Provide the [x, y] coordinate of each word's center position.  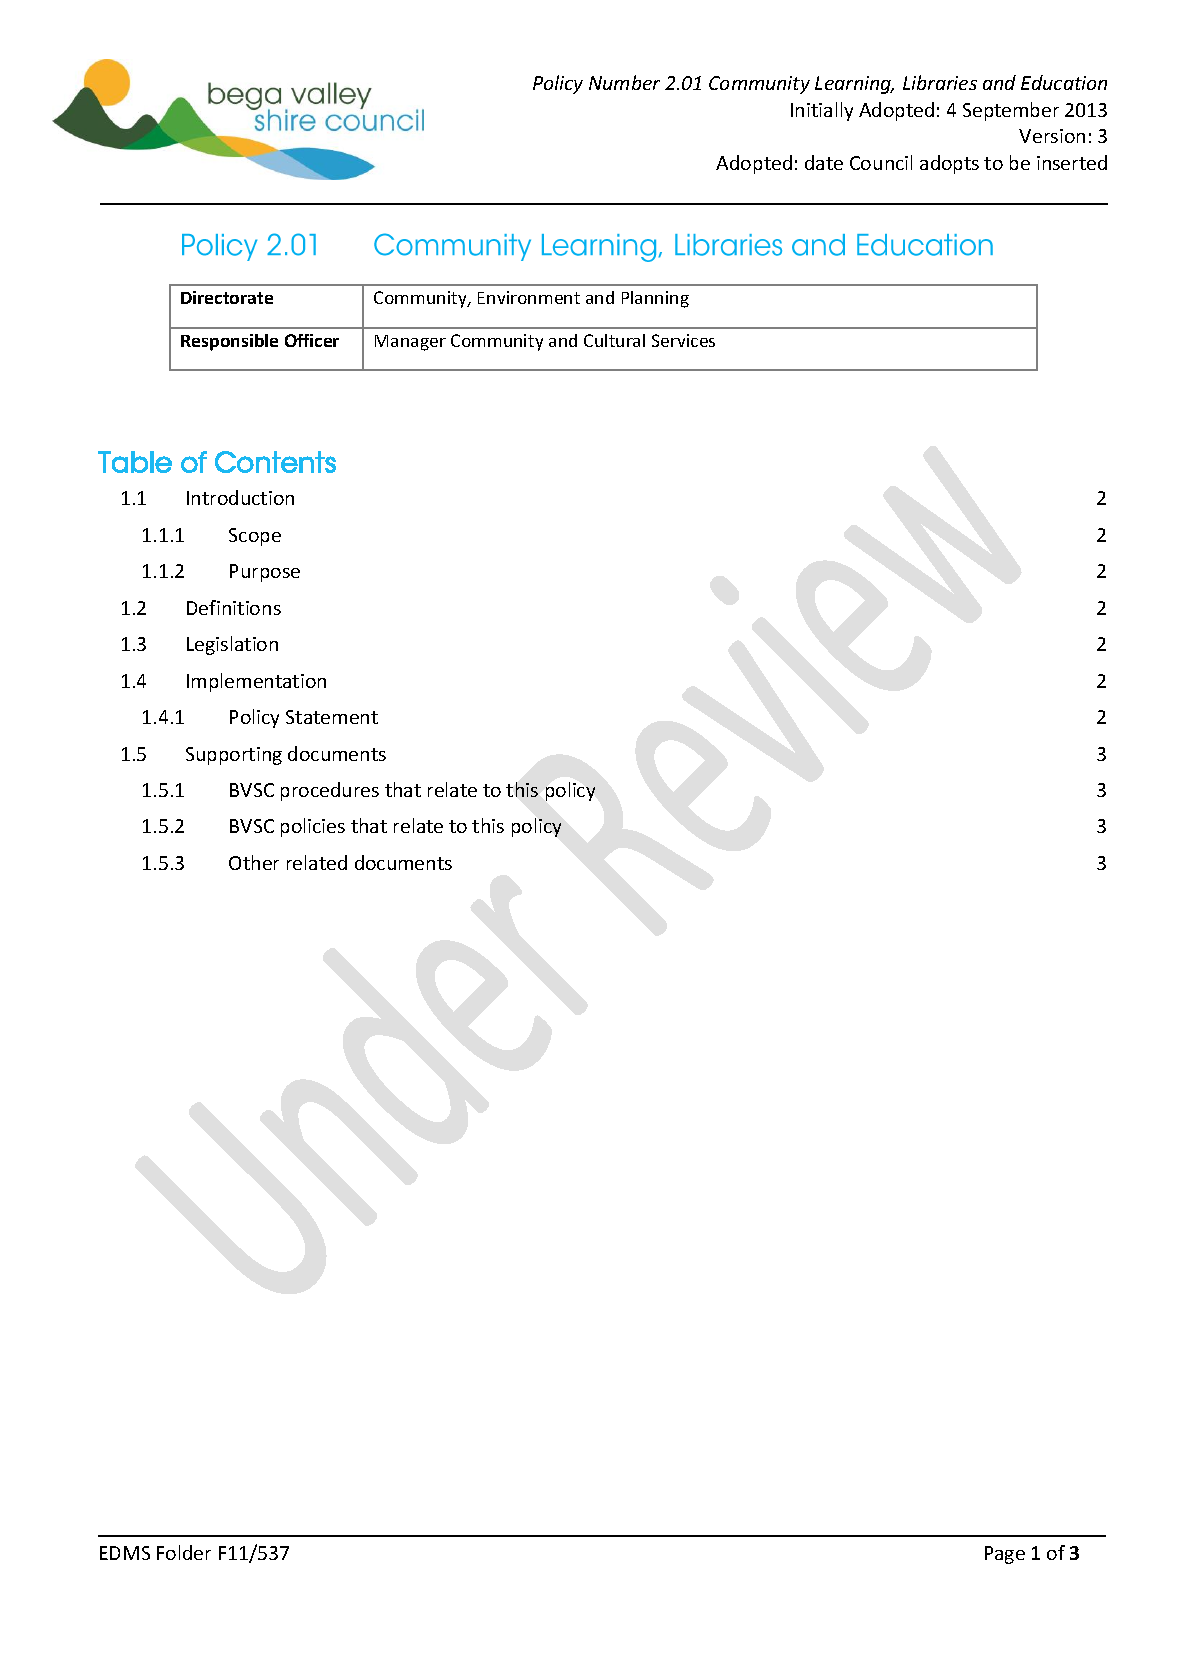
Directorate [227, 297]
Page [1005, 1555]
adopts [949, 164]
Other [254, 862]
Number [624, 82]
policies [313, 827]
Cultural [614, 340]
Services [683, 340]
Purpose [265, 573]
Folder [184, 1552]
